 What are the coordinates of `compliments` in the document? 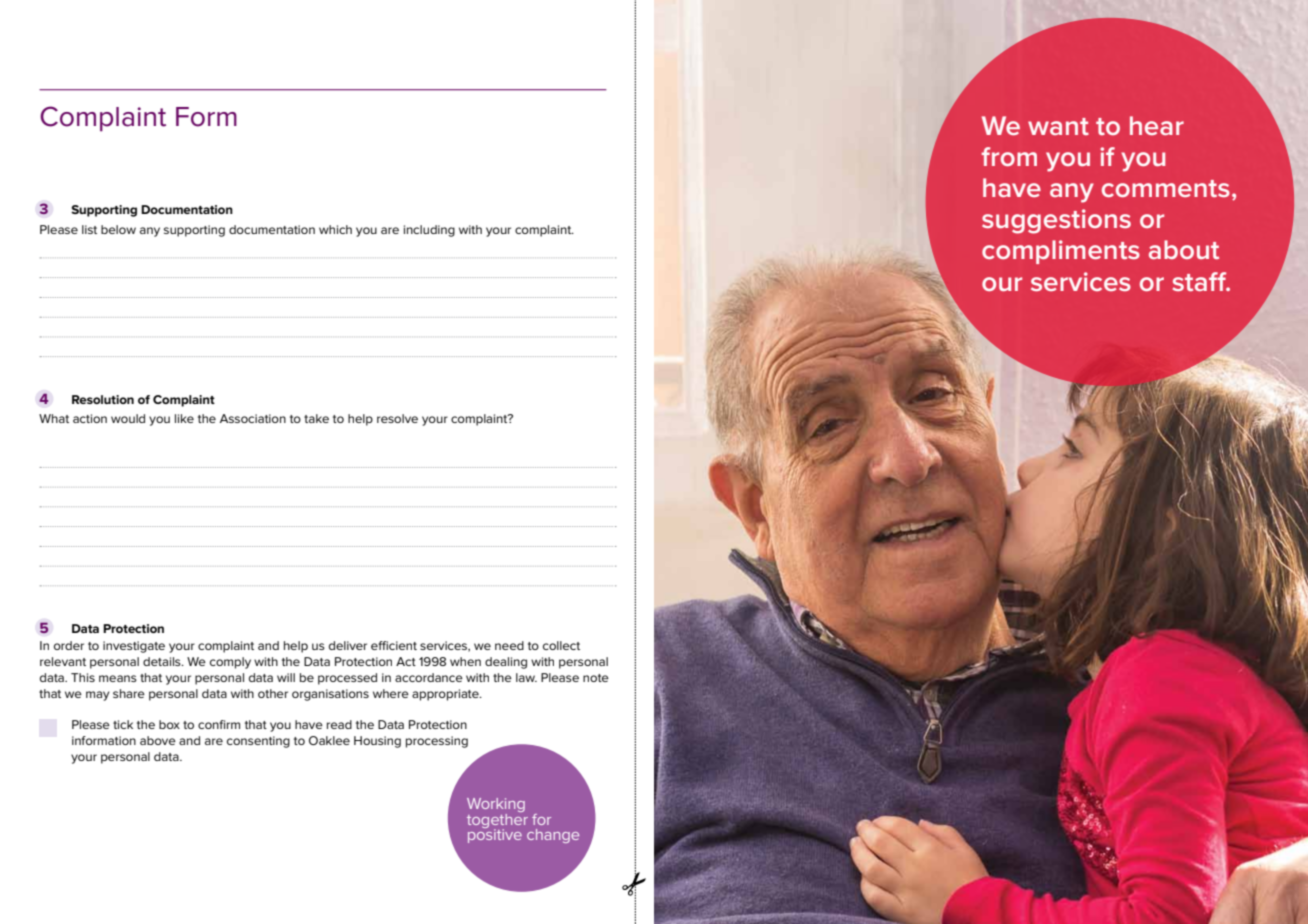 It's located at (1061, 252).
